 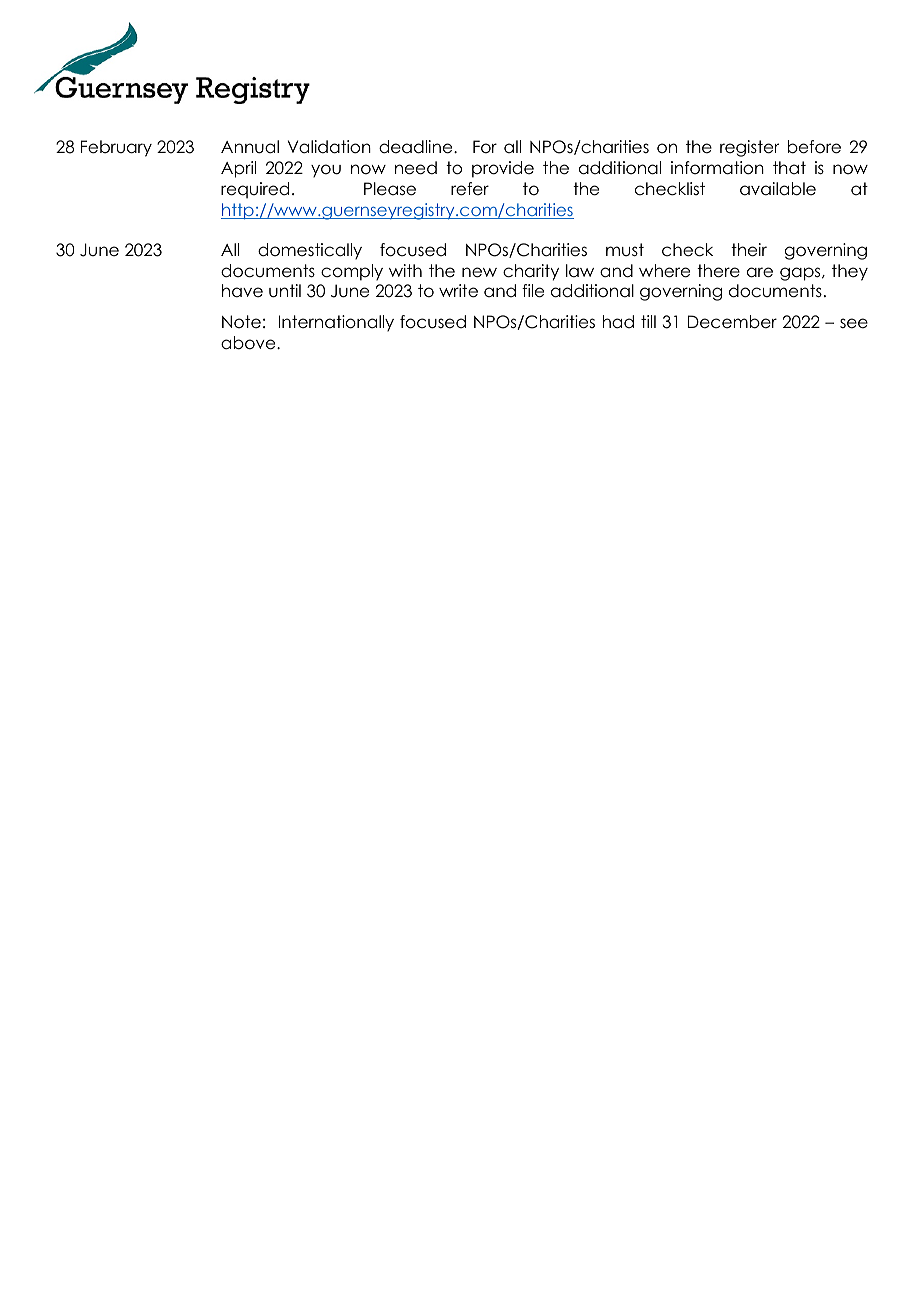 I want to click on new, so click(x=479, y=272).
